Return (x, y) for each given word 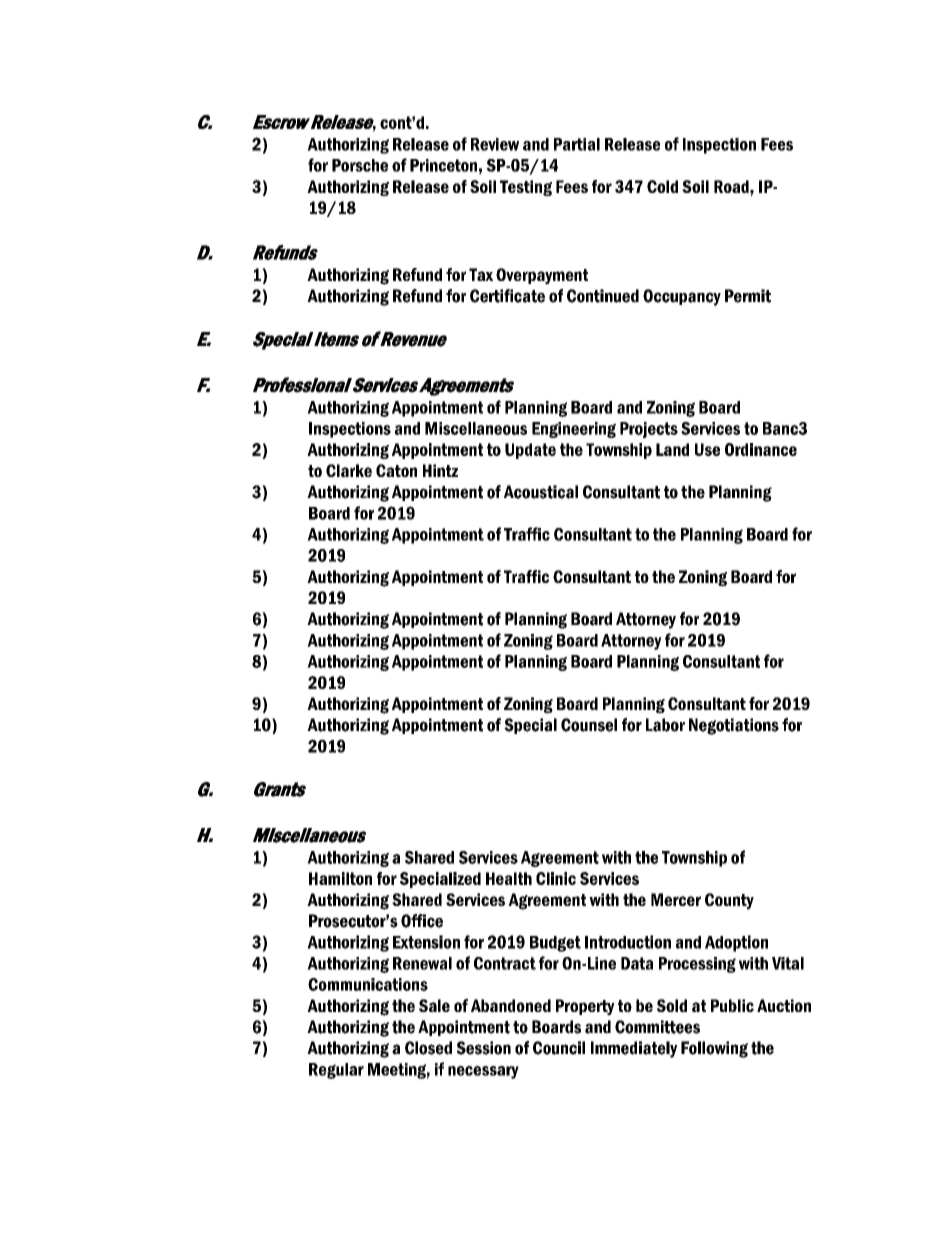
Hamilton (340, 878)
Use (707, 449)
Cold (662, 186)
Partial (577, 144)
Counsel (589, 725)
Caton (396, 470)
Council (559, 1048)
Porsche (360, 165)
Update (530, 451)
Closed (428, 1048)
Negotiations (734, 726)
